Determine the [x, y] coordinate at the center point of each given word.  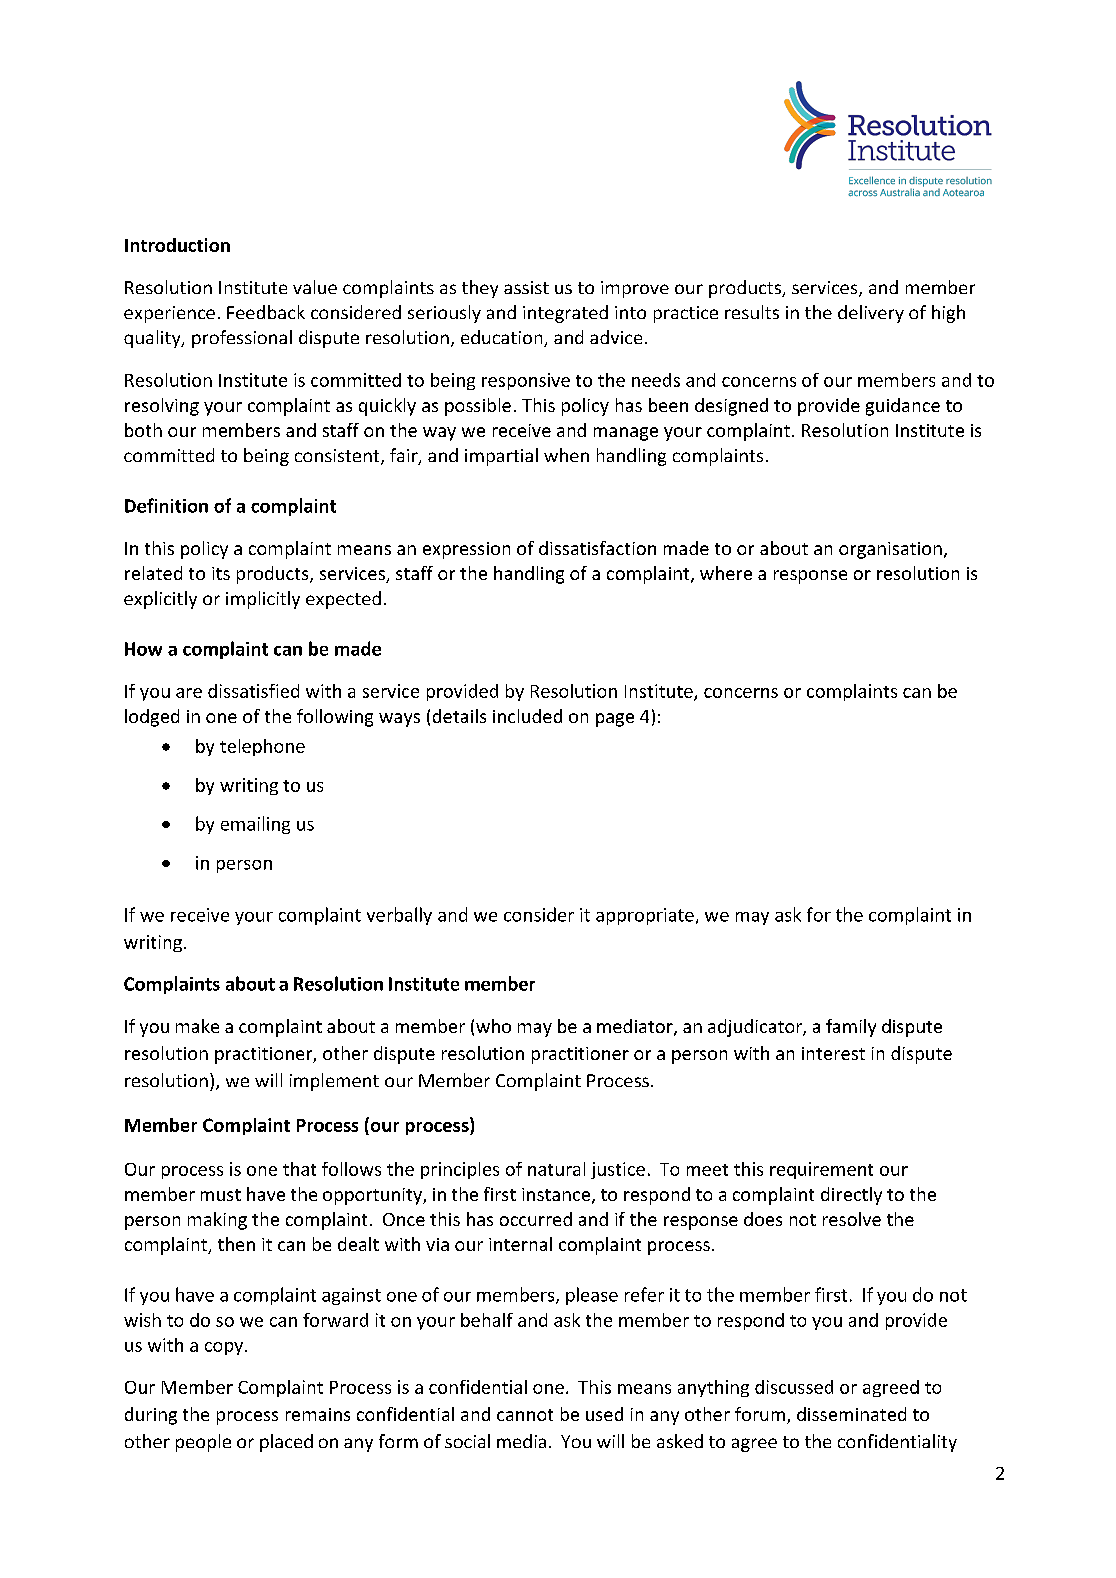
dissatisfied [253, 691]
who [493, 1026]
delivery [871, 314]
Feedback [266, 312]
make [197, 1026]
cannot [525, 1415]
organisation [890, 550]
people [203, 1443]
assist [526, 287]
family [851, 1028]
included [527, 716]
